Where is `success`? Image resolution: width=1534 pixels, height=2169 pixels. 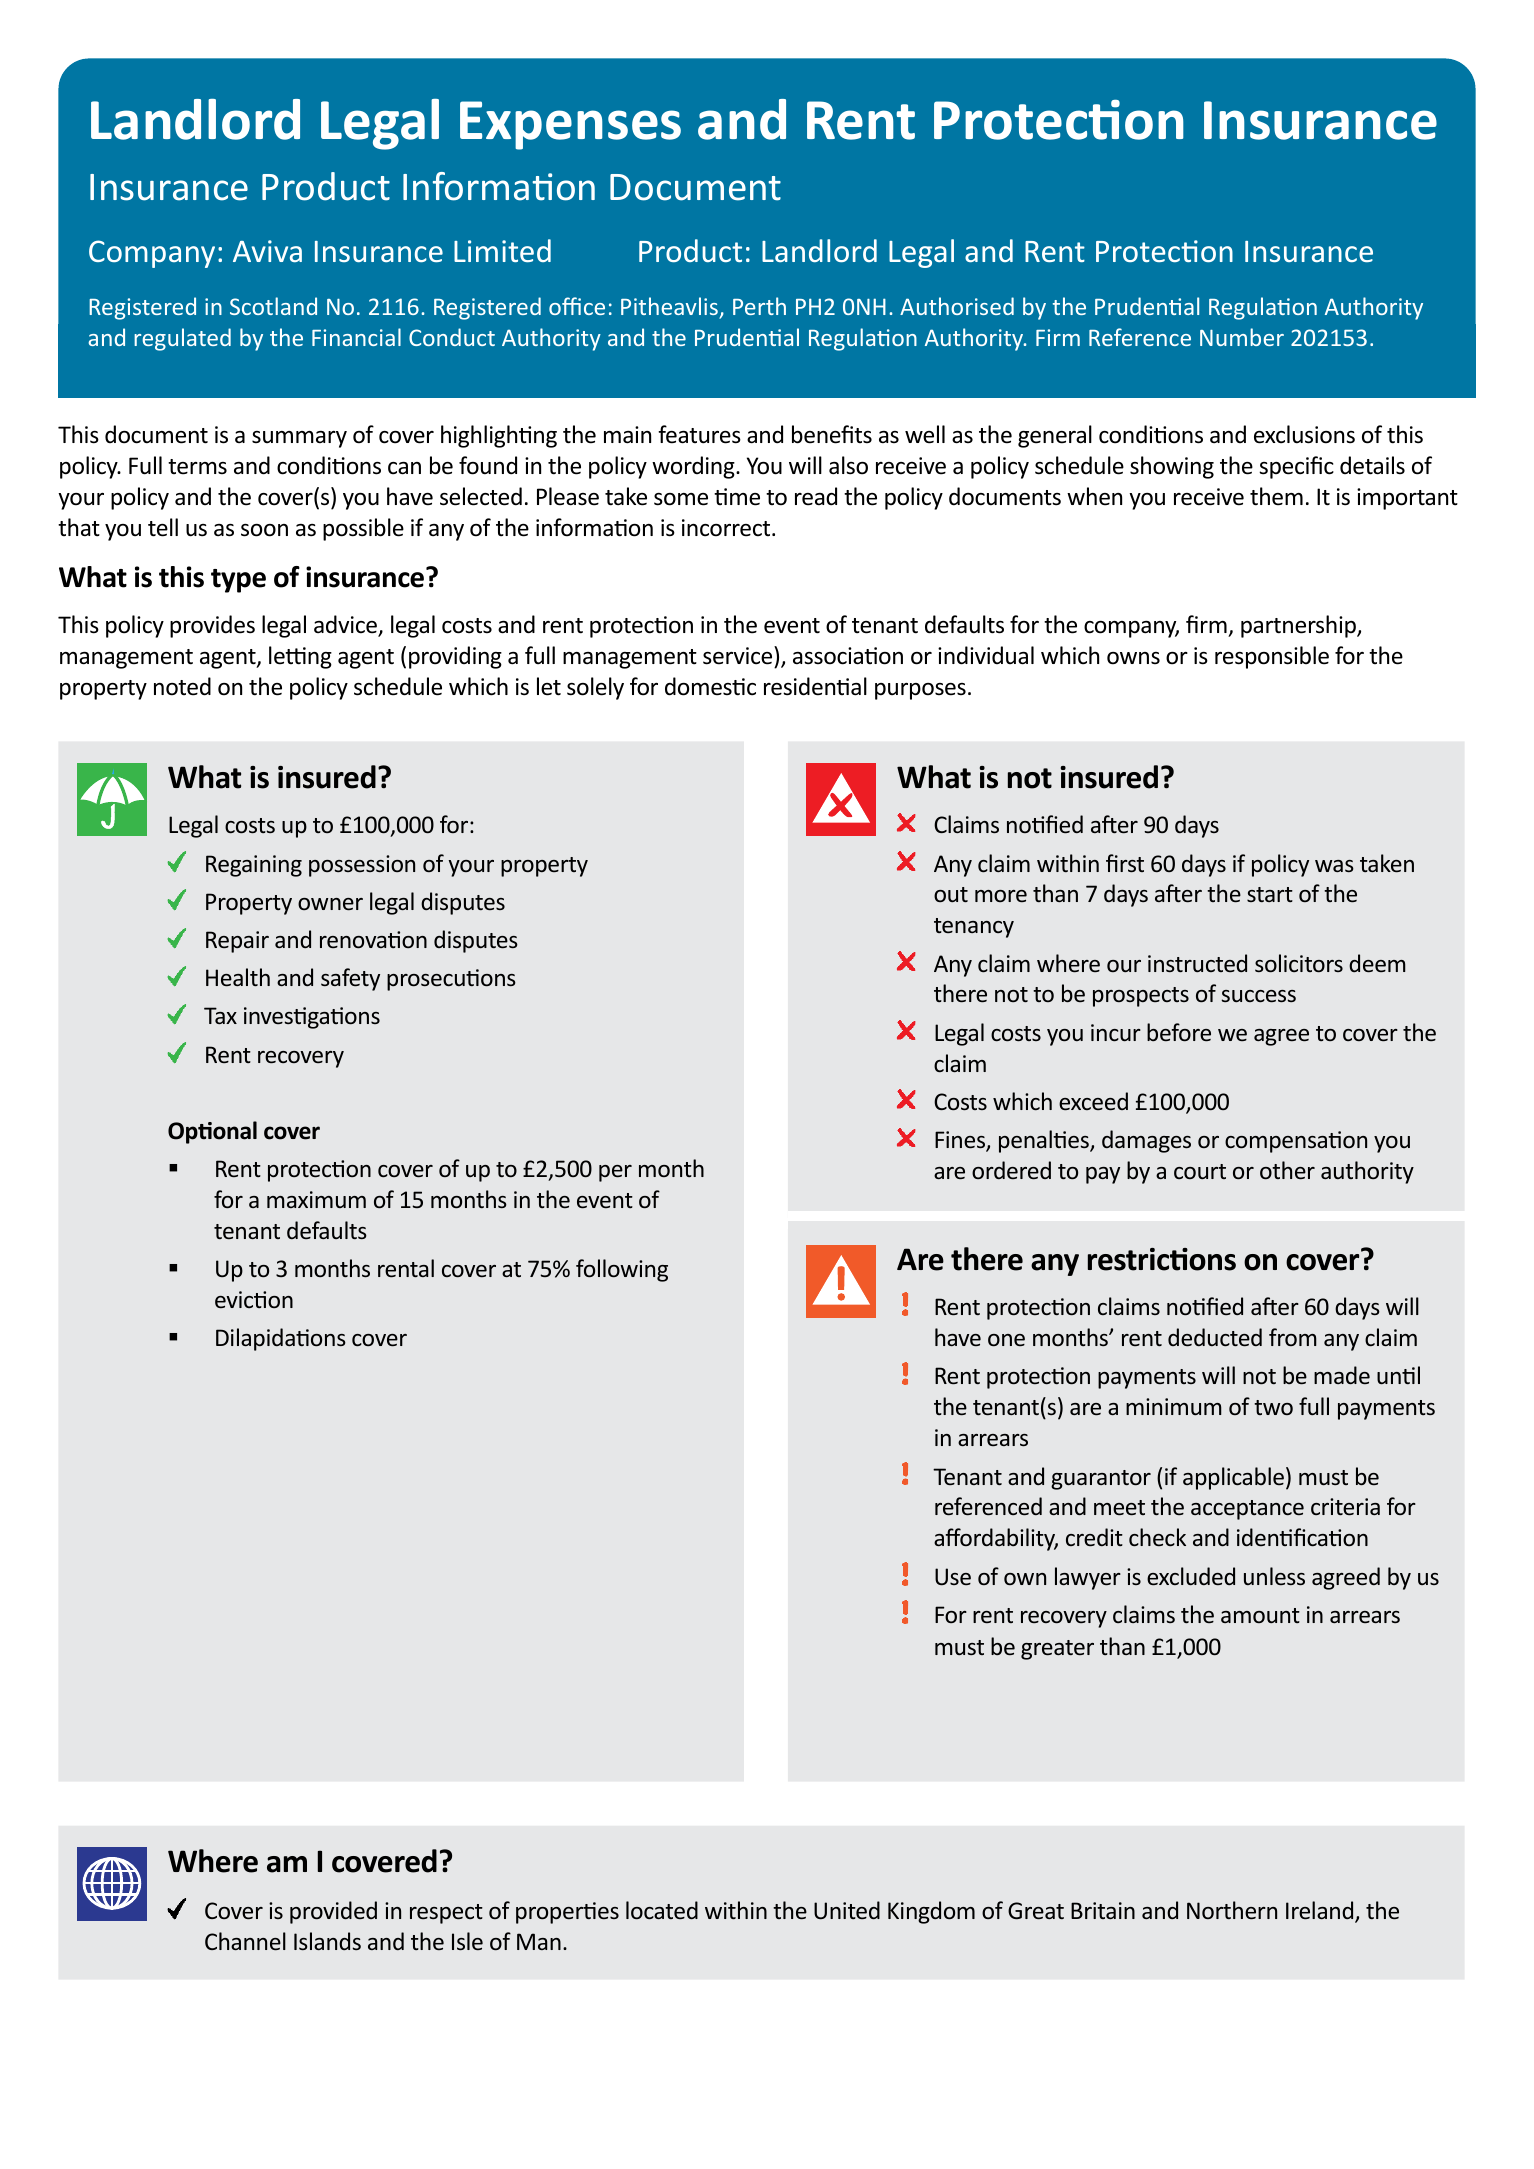
success is located at coordinates (1258, 996).
